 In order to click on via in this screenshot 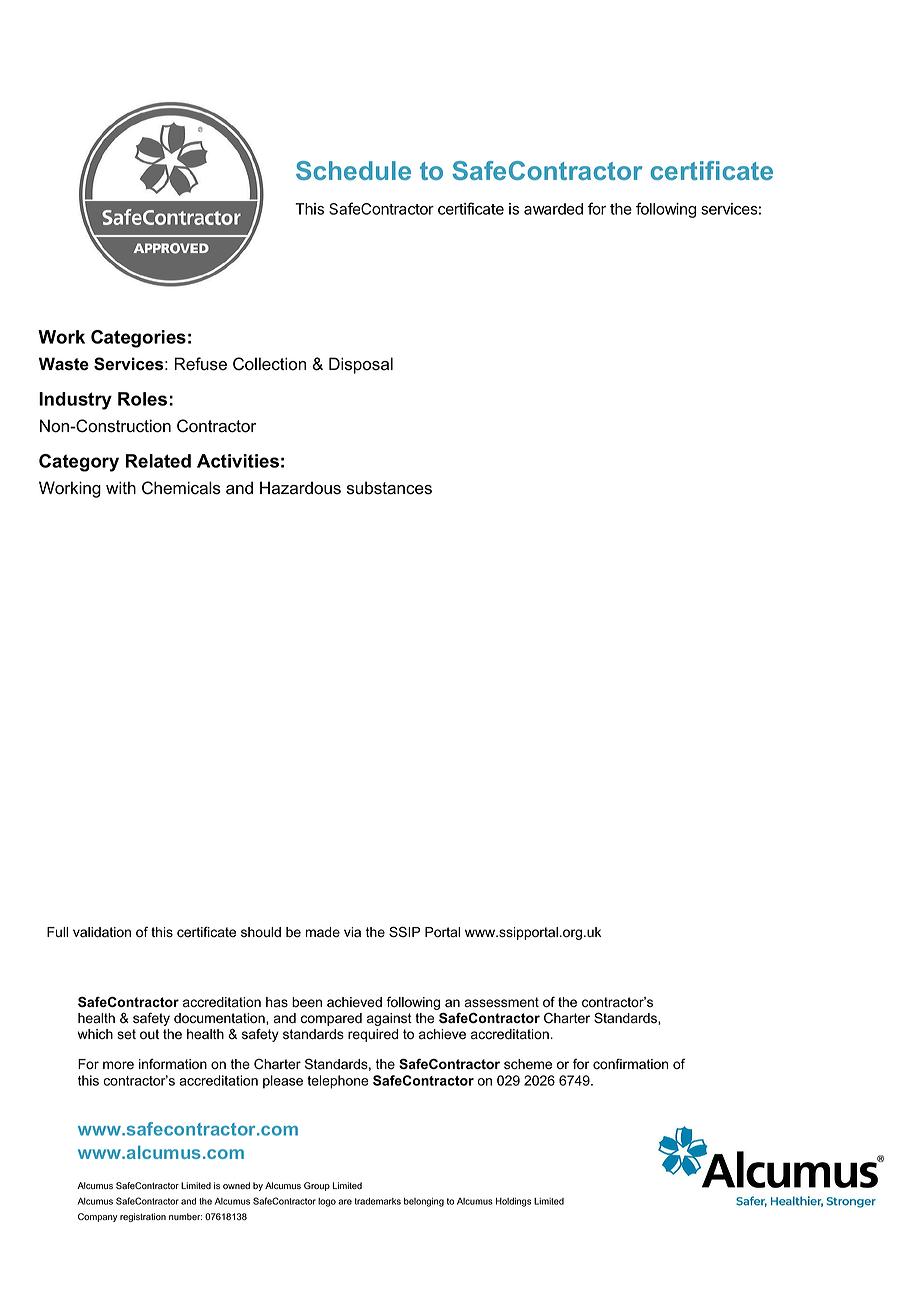, I will do `click(352, 932)`.
